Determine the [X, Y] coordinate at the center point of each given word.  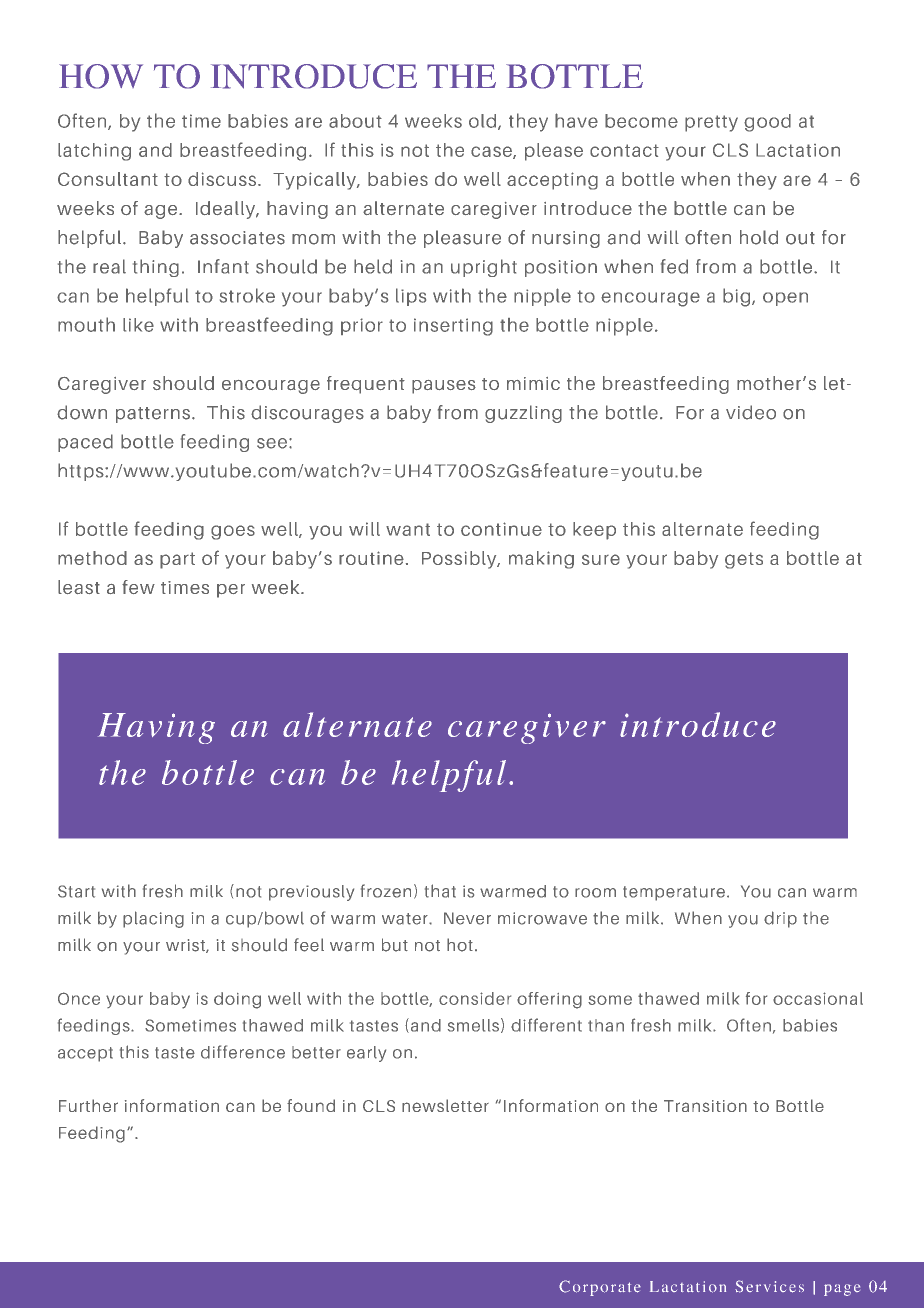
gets [744, 560]
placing [153, 919]
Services [769, 1286]
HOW [101, 76]
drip [780, 919]
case [492, 152]
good [767, 123]
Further [88, 1105]
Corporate [600, 1288]
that [440, 891]
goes [233, 532]
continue [501, 529]
